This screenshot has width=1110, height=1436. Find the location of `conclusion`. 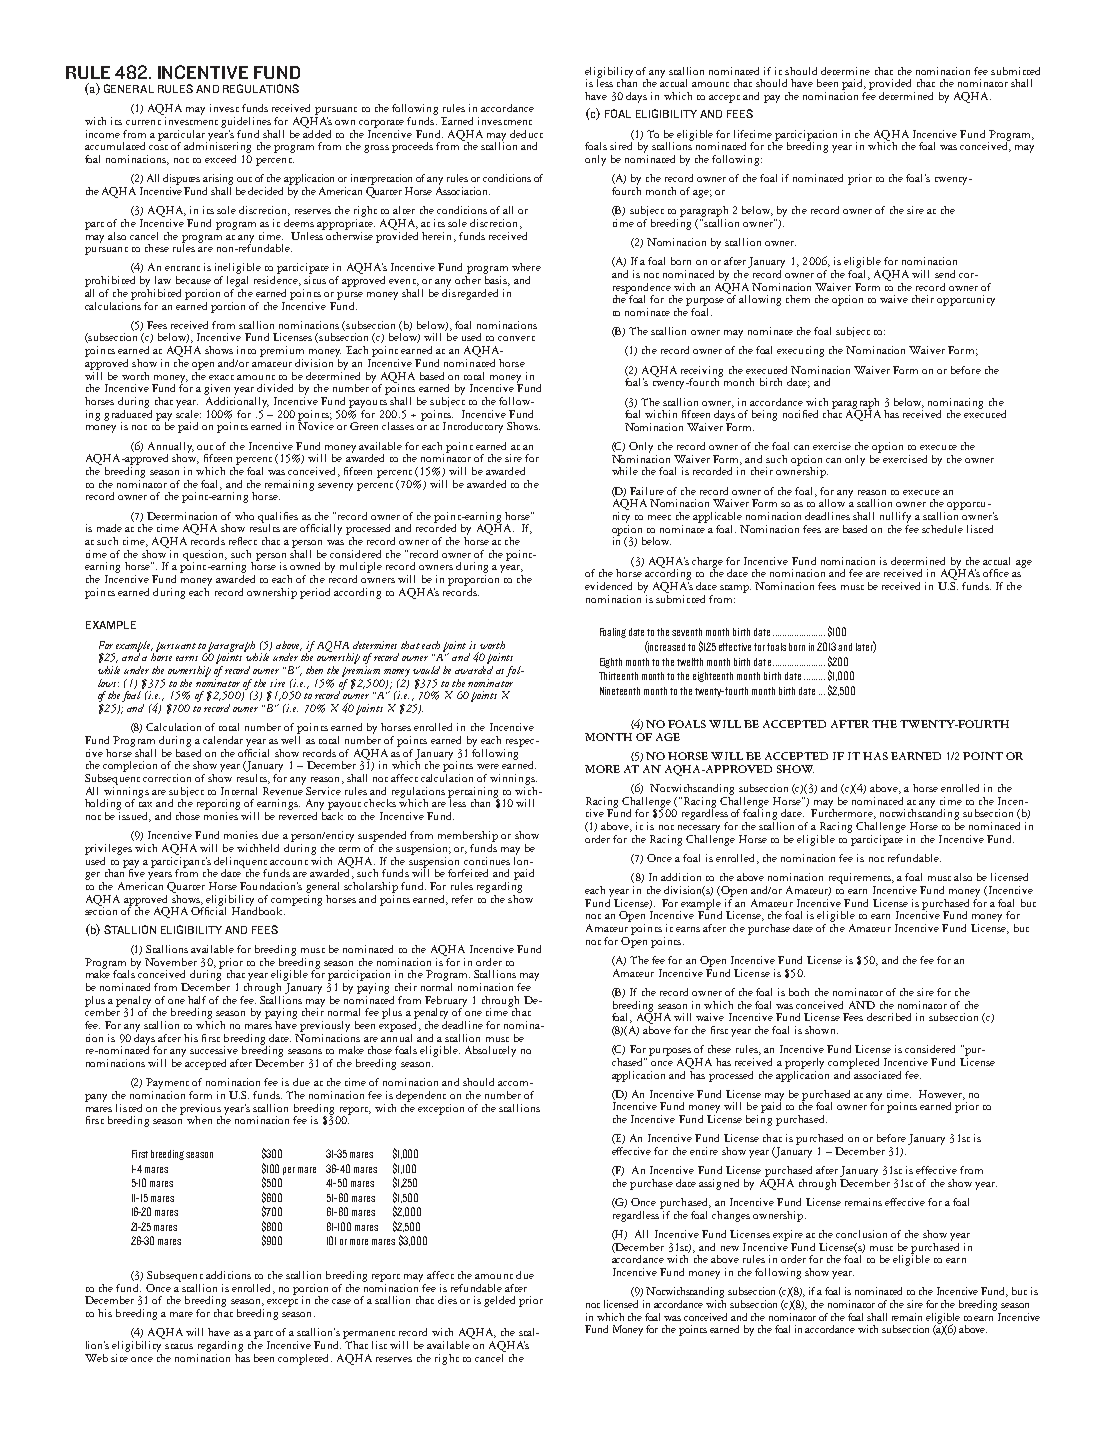

conclusion is located at coordinates (861, 1234).
